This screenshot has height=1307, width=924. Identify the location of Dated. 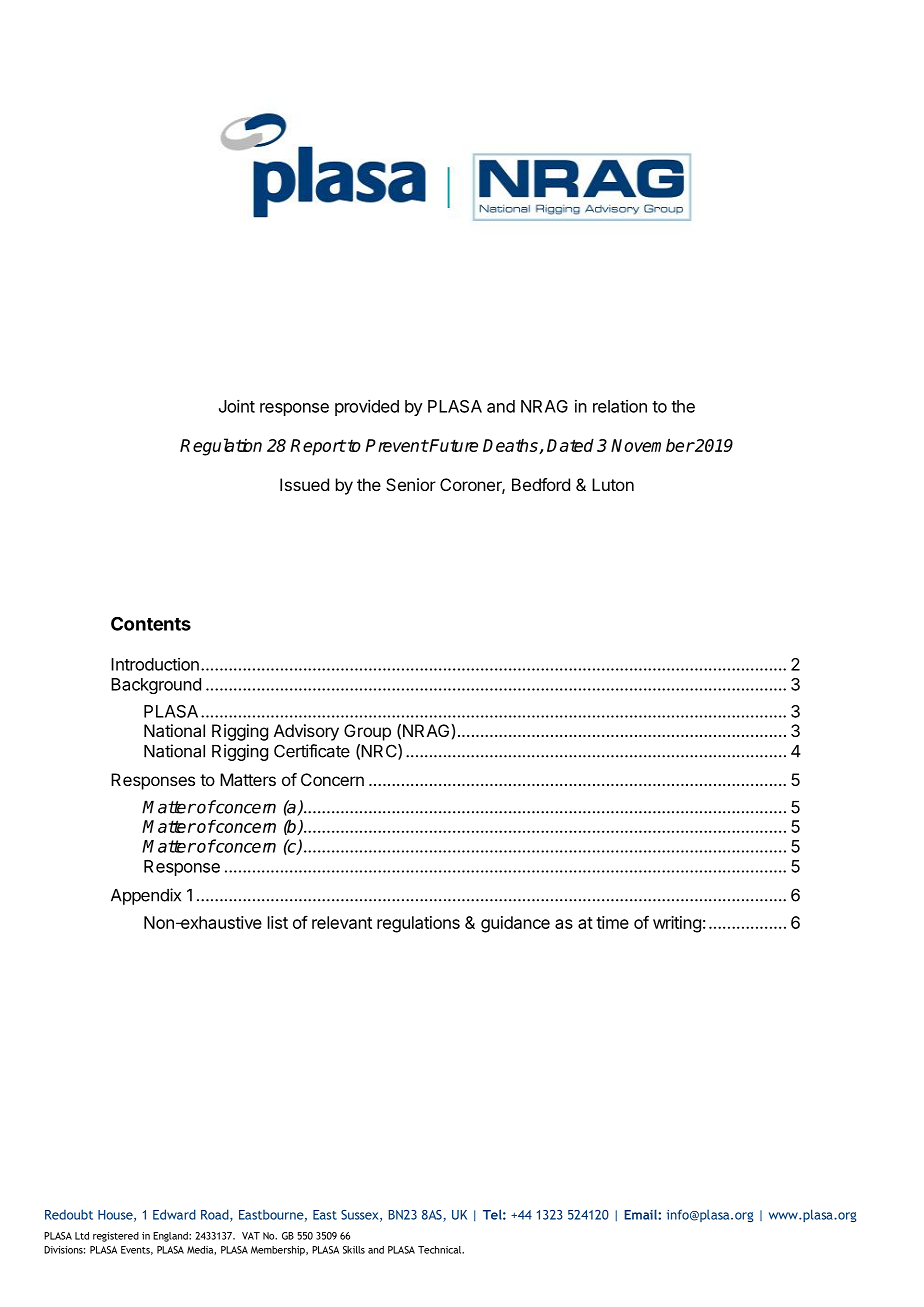
(570, 445).
